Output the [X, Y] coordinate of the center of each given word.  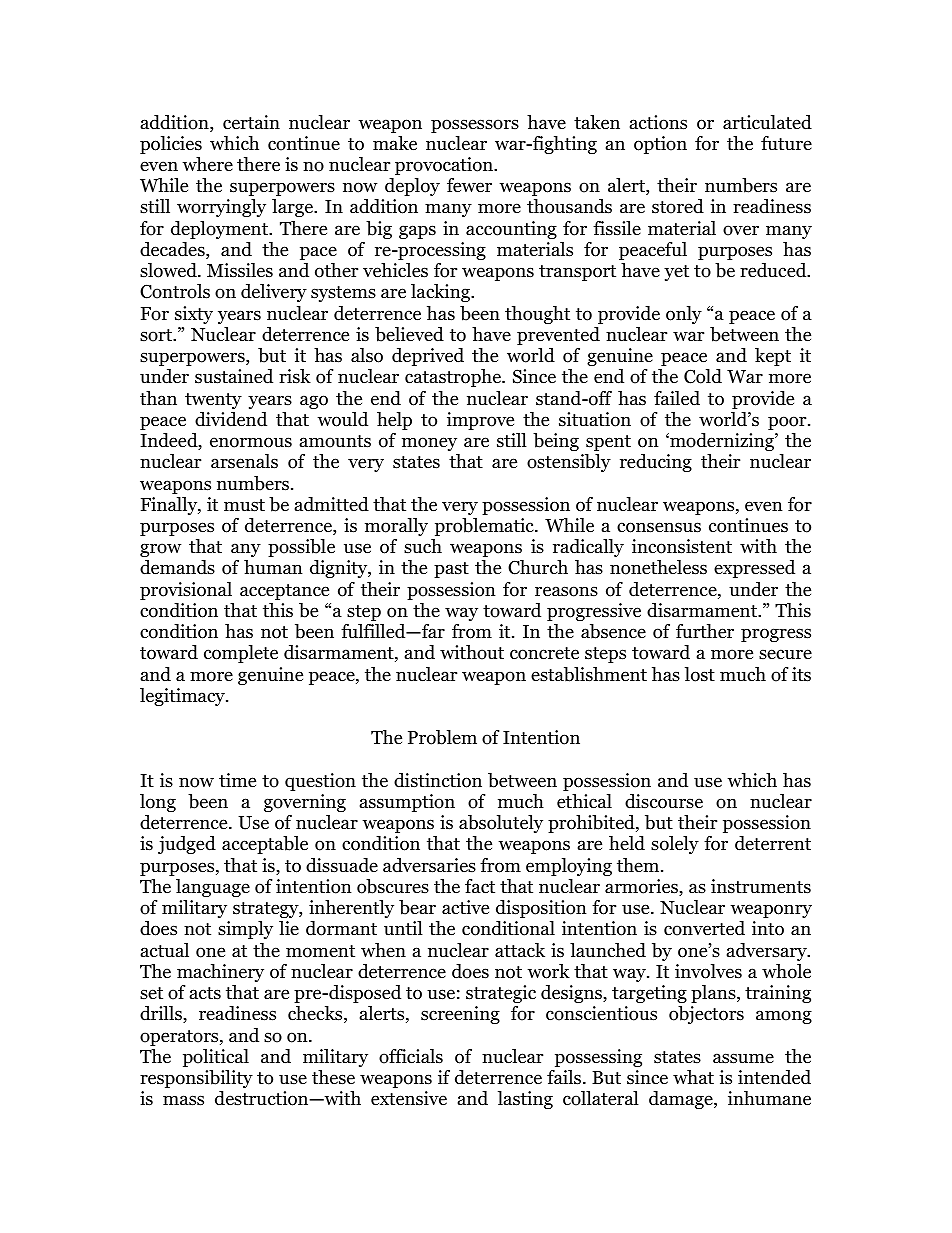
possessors [475, 126]
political [216, 1058]
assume [743, 1058]
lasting [525, 1100]
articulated [767, 122]
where [207, 164]
